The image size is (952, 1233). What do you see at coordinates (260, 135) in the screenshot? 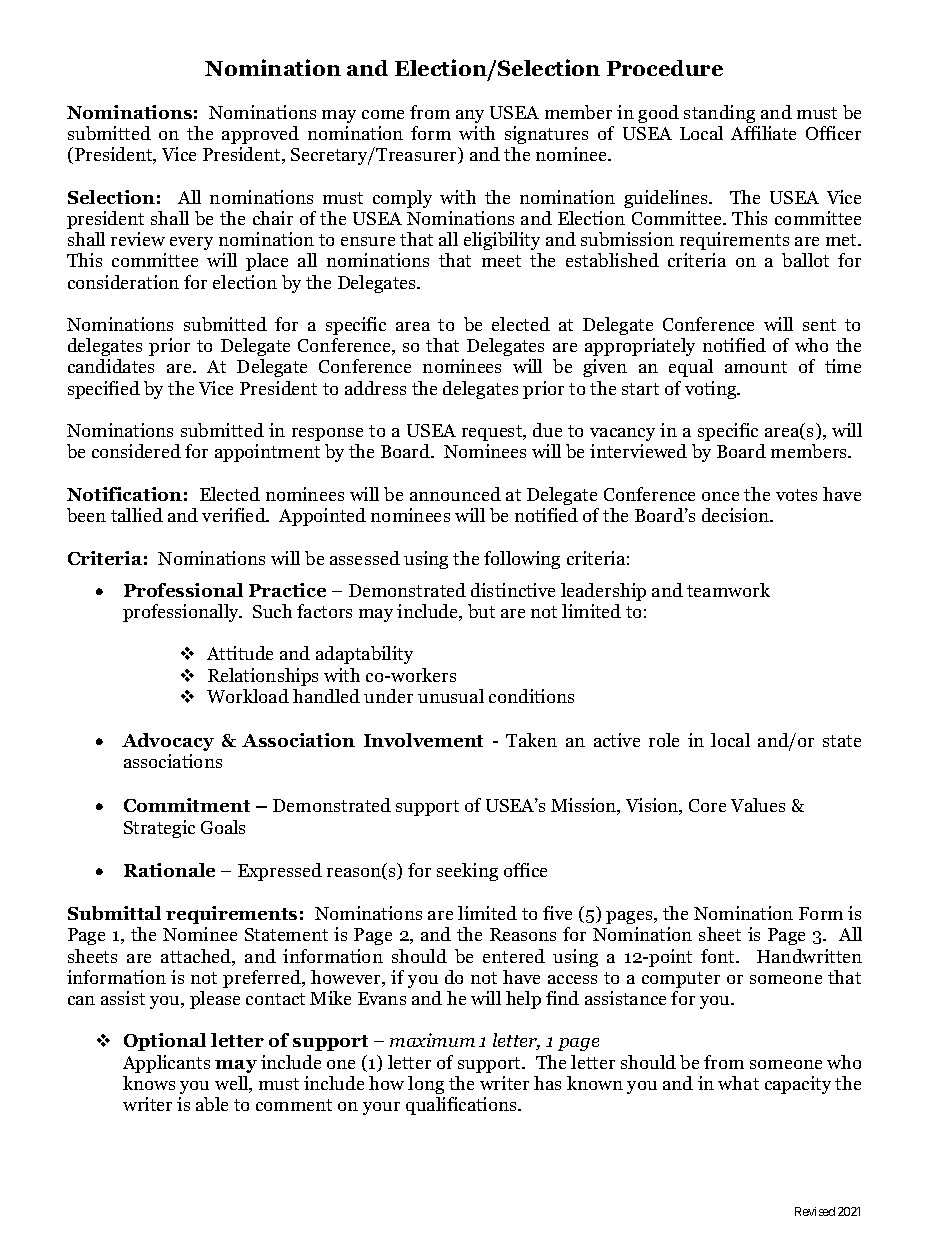
I see `approved` at bounding box center [260, 135].
